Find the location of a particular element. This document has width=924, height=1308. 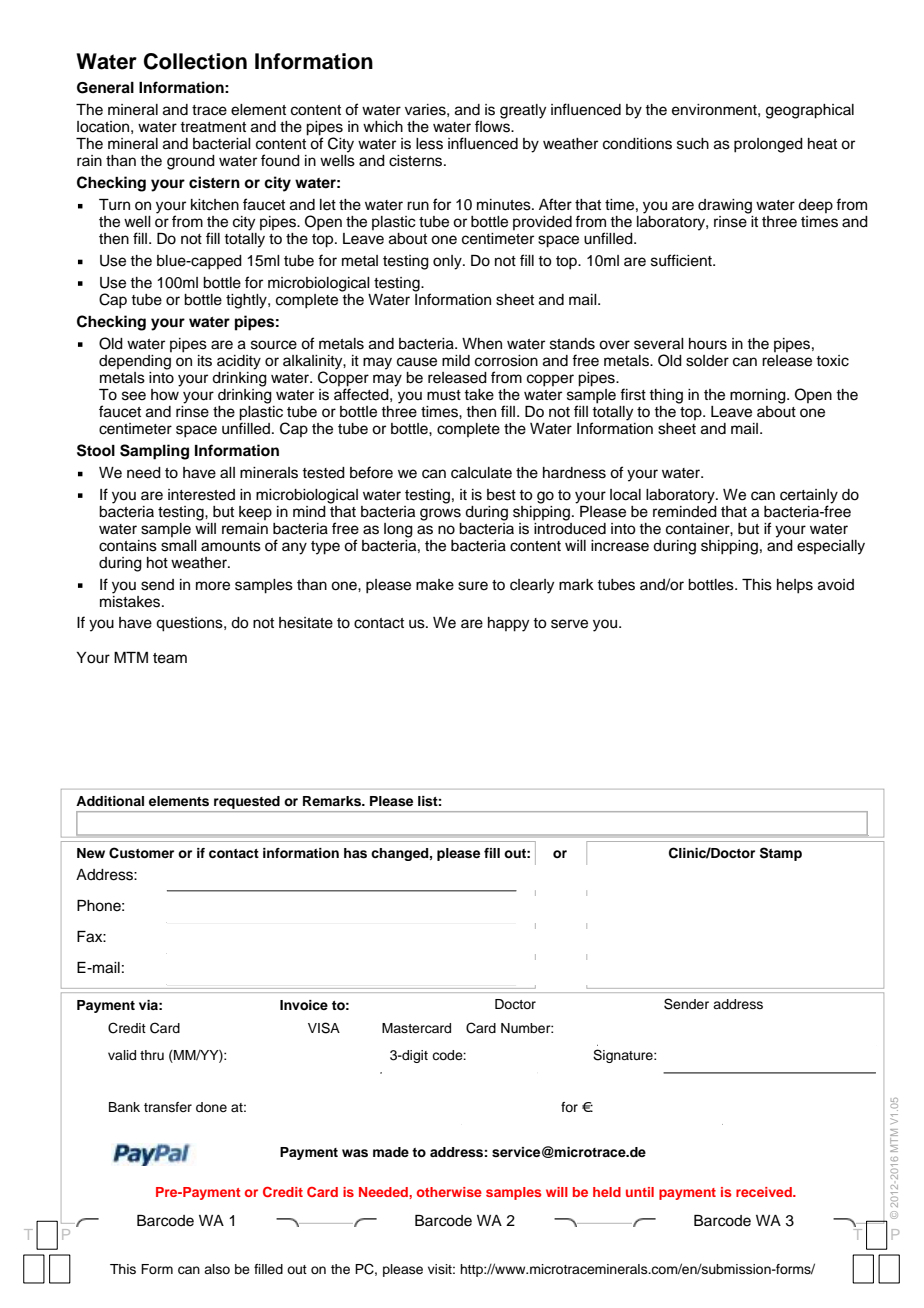

geographical is located at coordinates (810, 111).
